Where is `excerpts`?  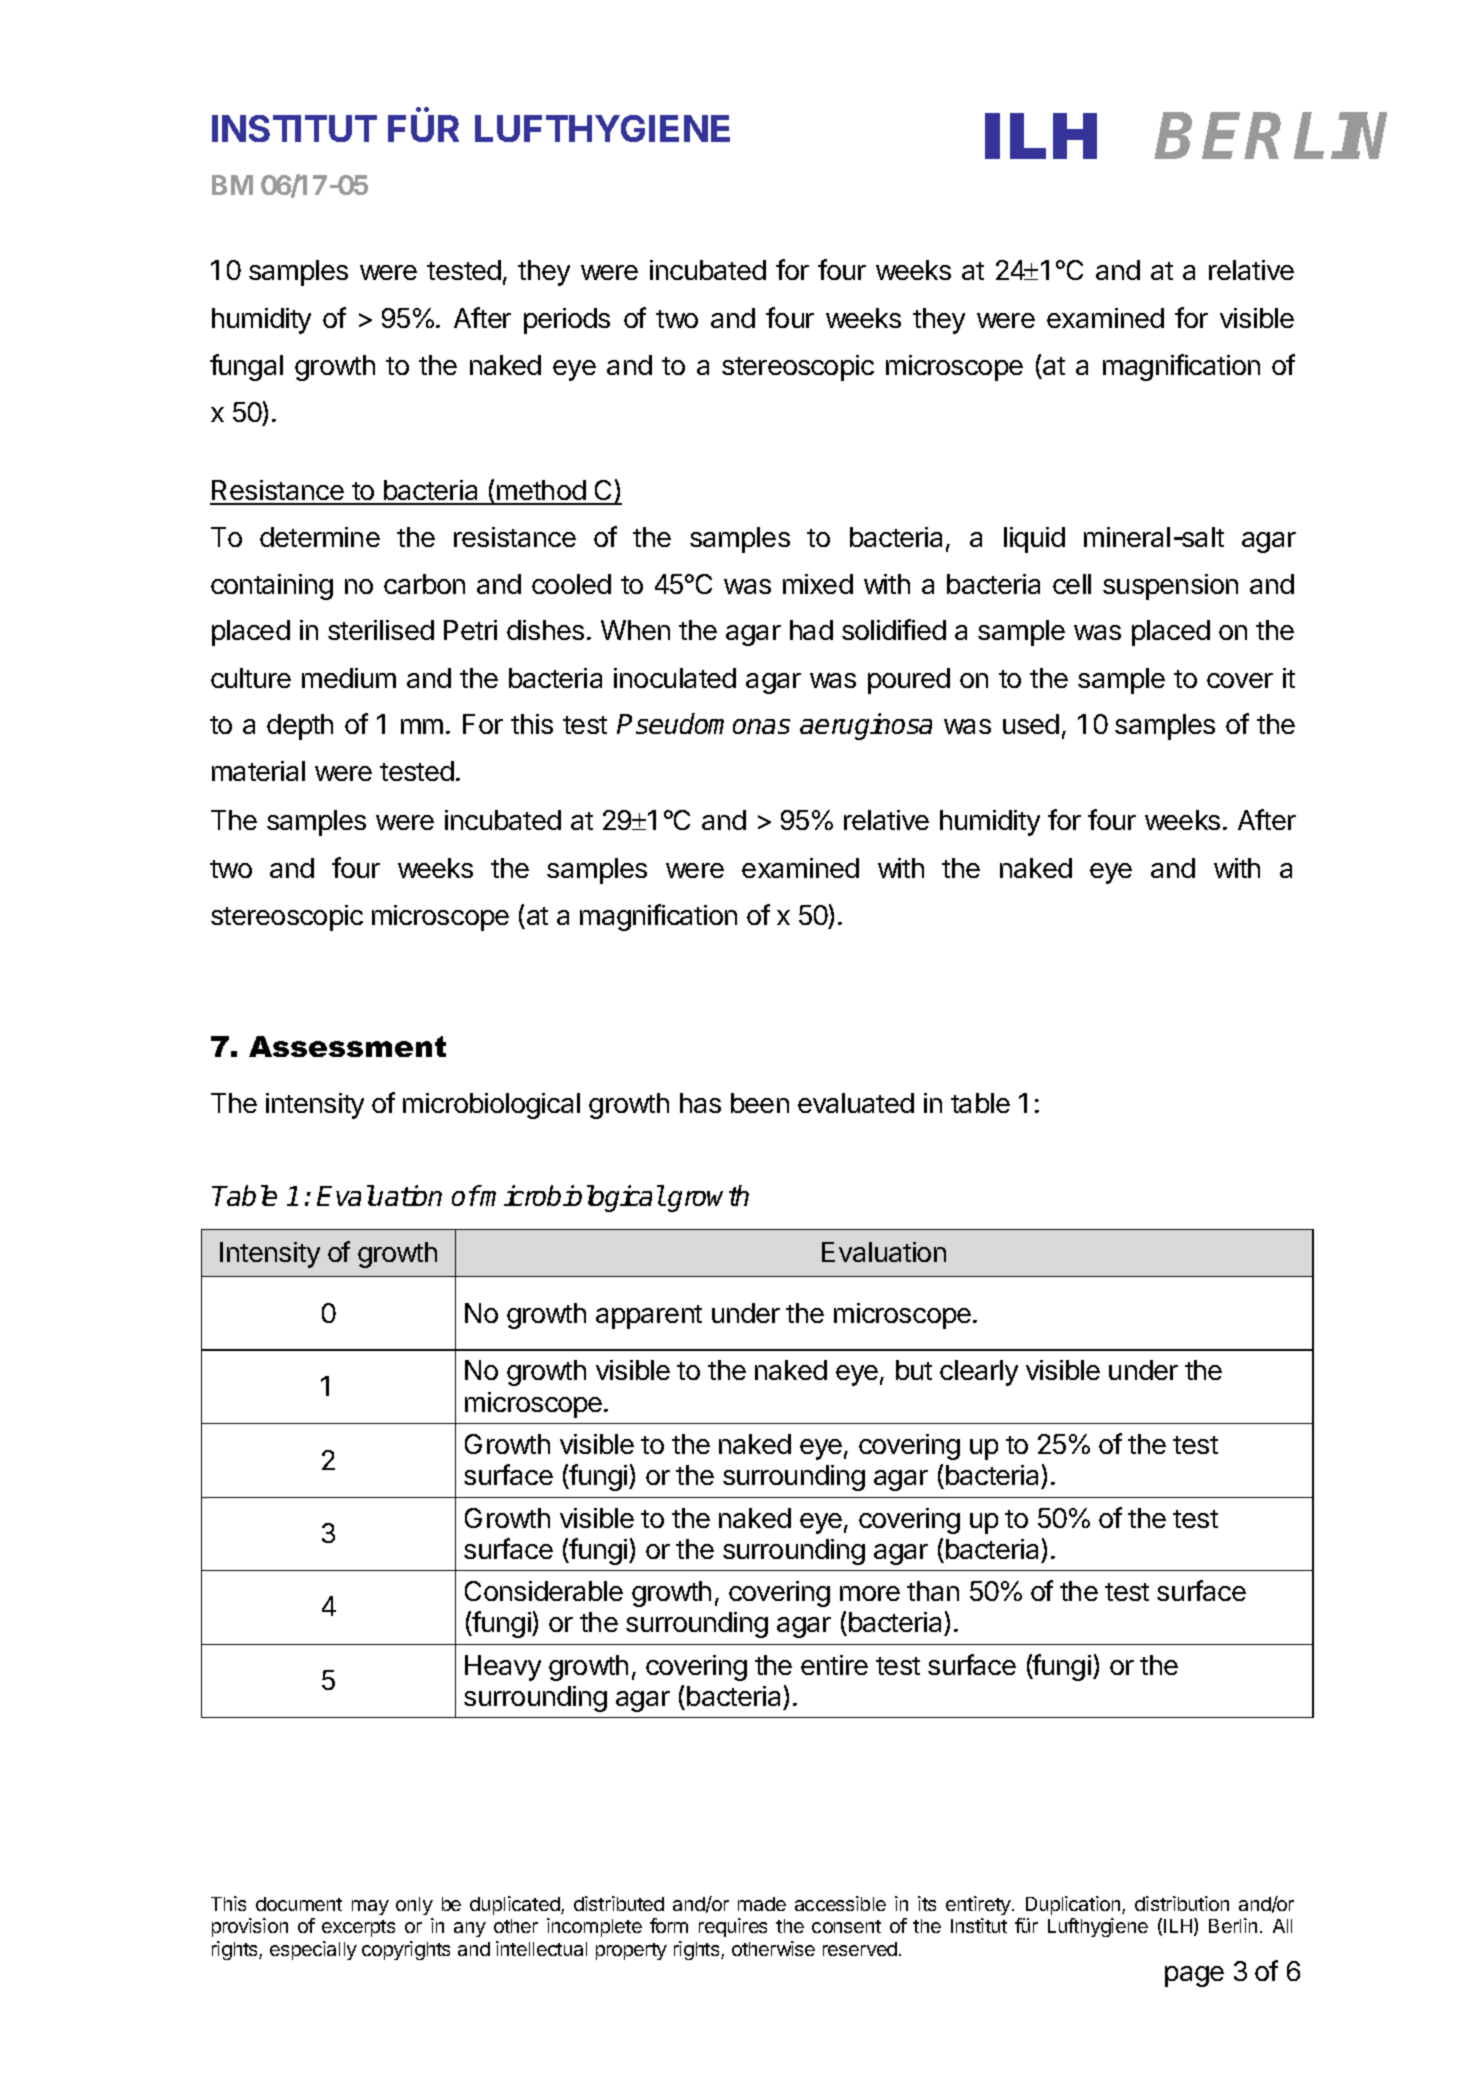
excerpts is located at coordinates (358, 1928).
